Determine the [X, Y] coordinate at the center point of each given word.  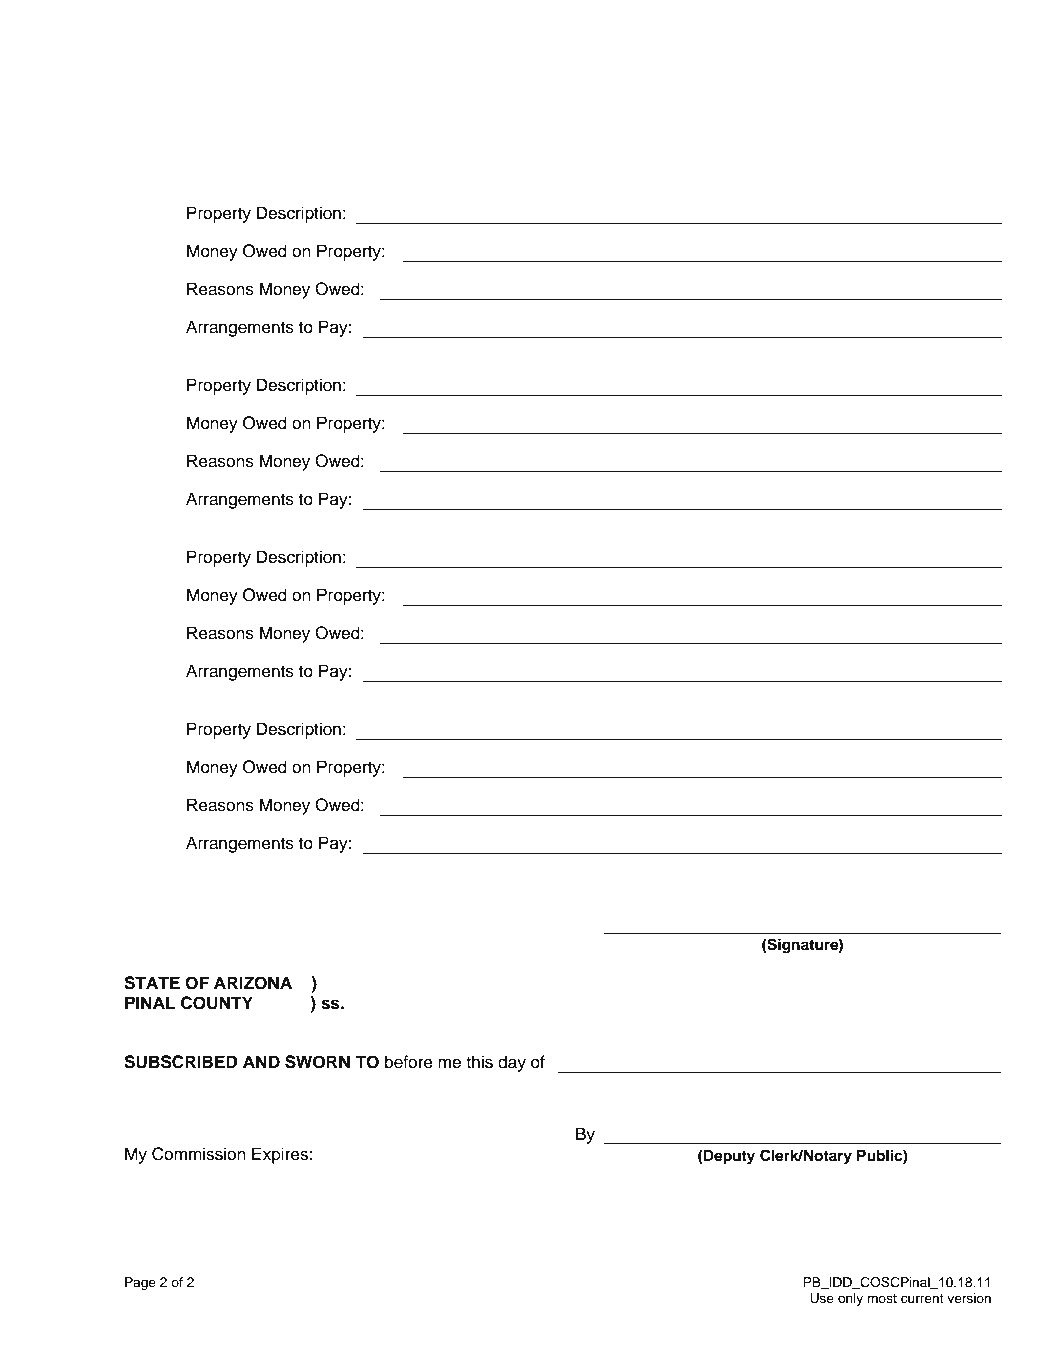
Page [140, 1283]
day [512, 1063]
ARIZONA [253, 983]
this [479, 1062]
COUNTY [217, 1003]
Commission [199, 1154]
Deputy [728, 1157]
